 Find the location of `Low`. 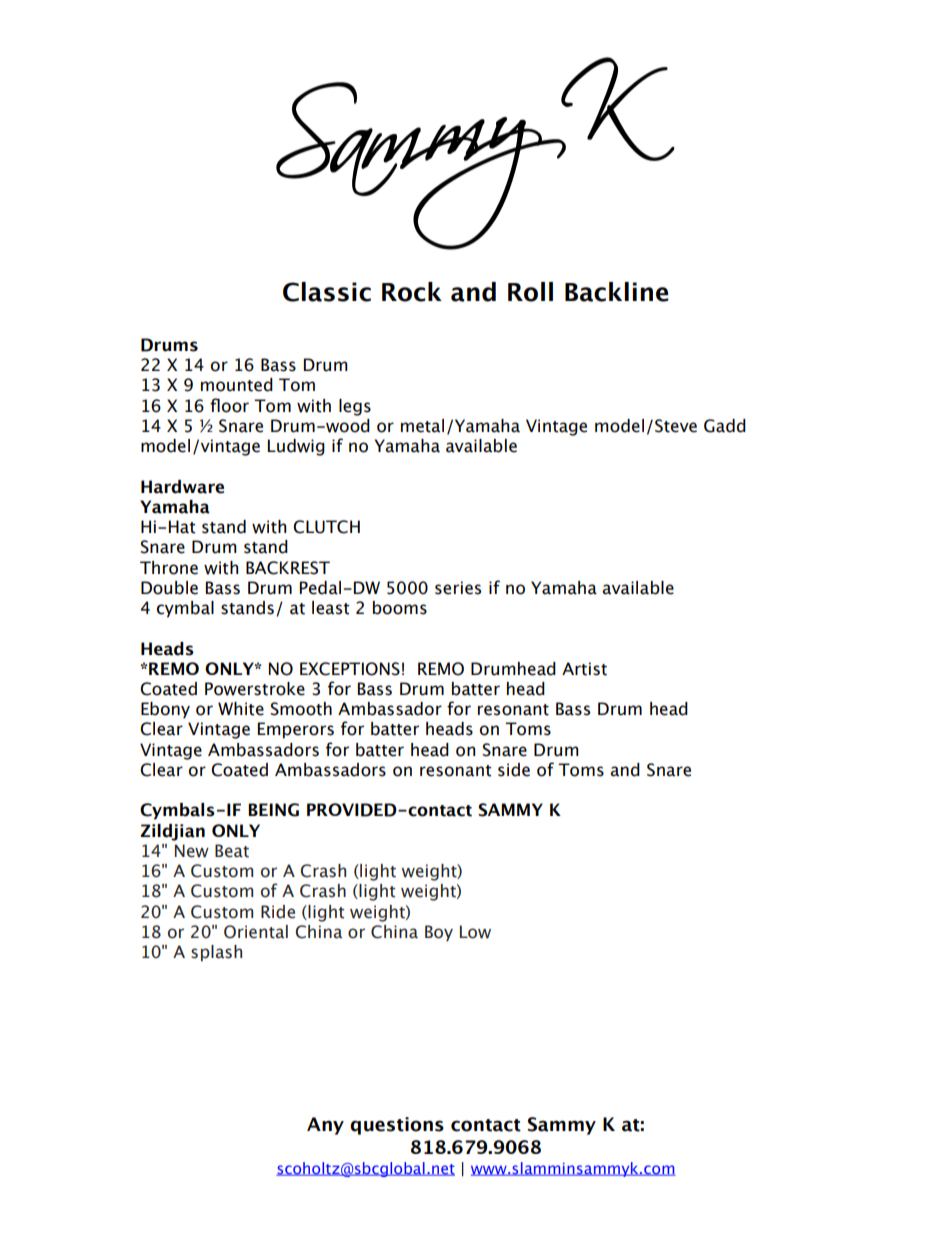

Low is located at coordinates (475, 932).
